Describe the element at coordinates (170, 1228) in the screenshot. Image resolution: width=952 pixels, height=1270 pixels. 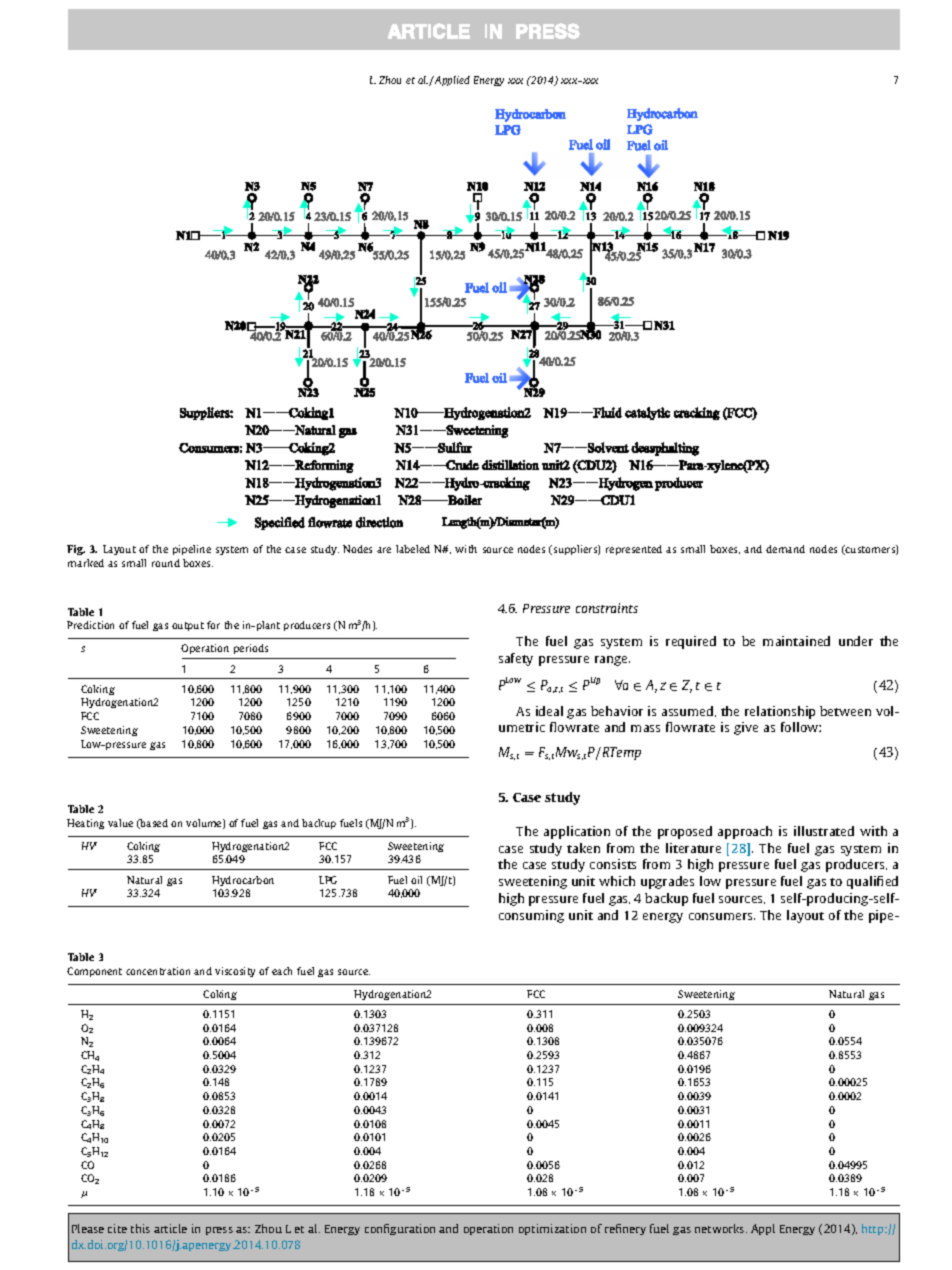
I see `article` at that location.
